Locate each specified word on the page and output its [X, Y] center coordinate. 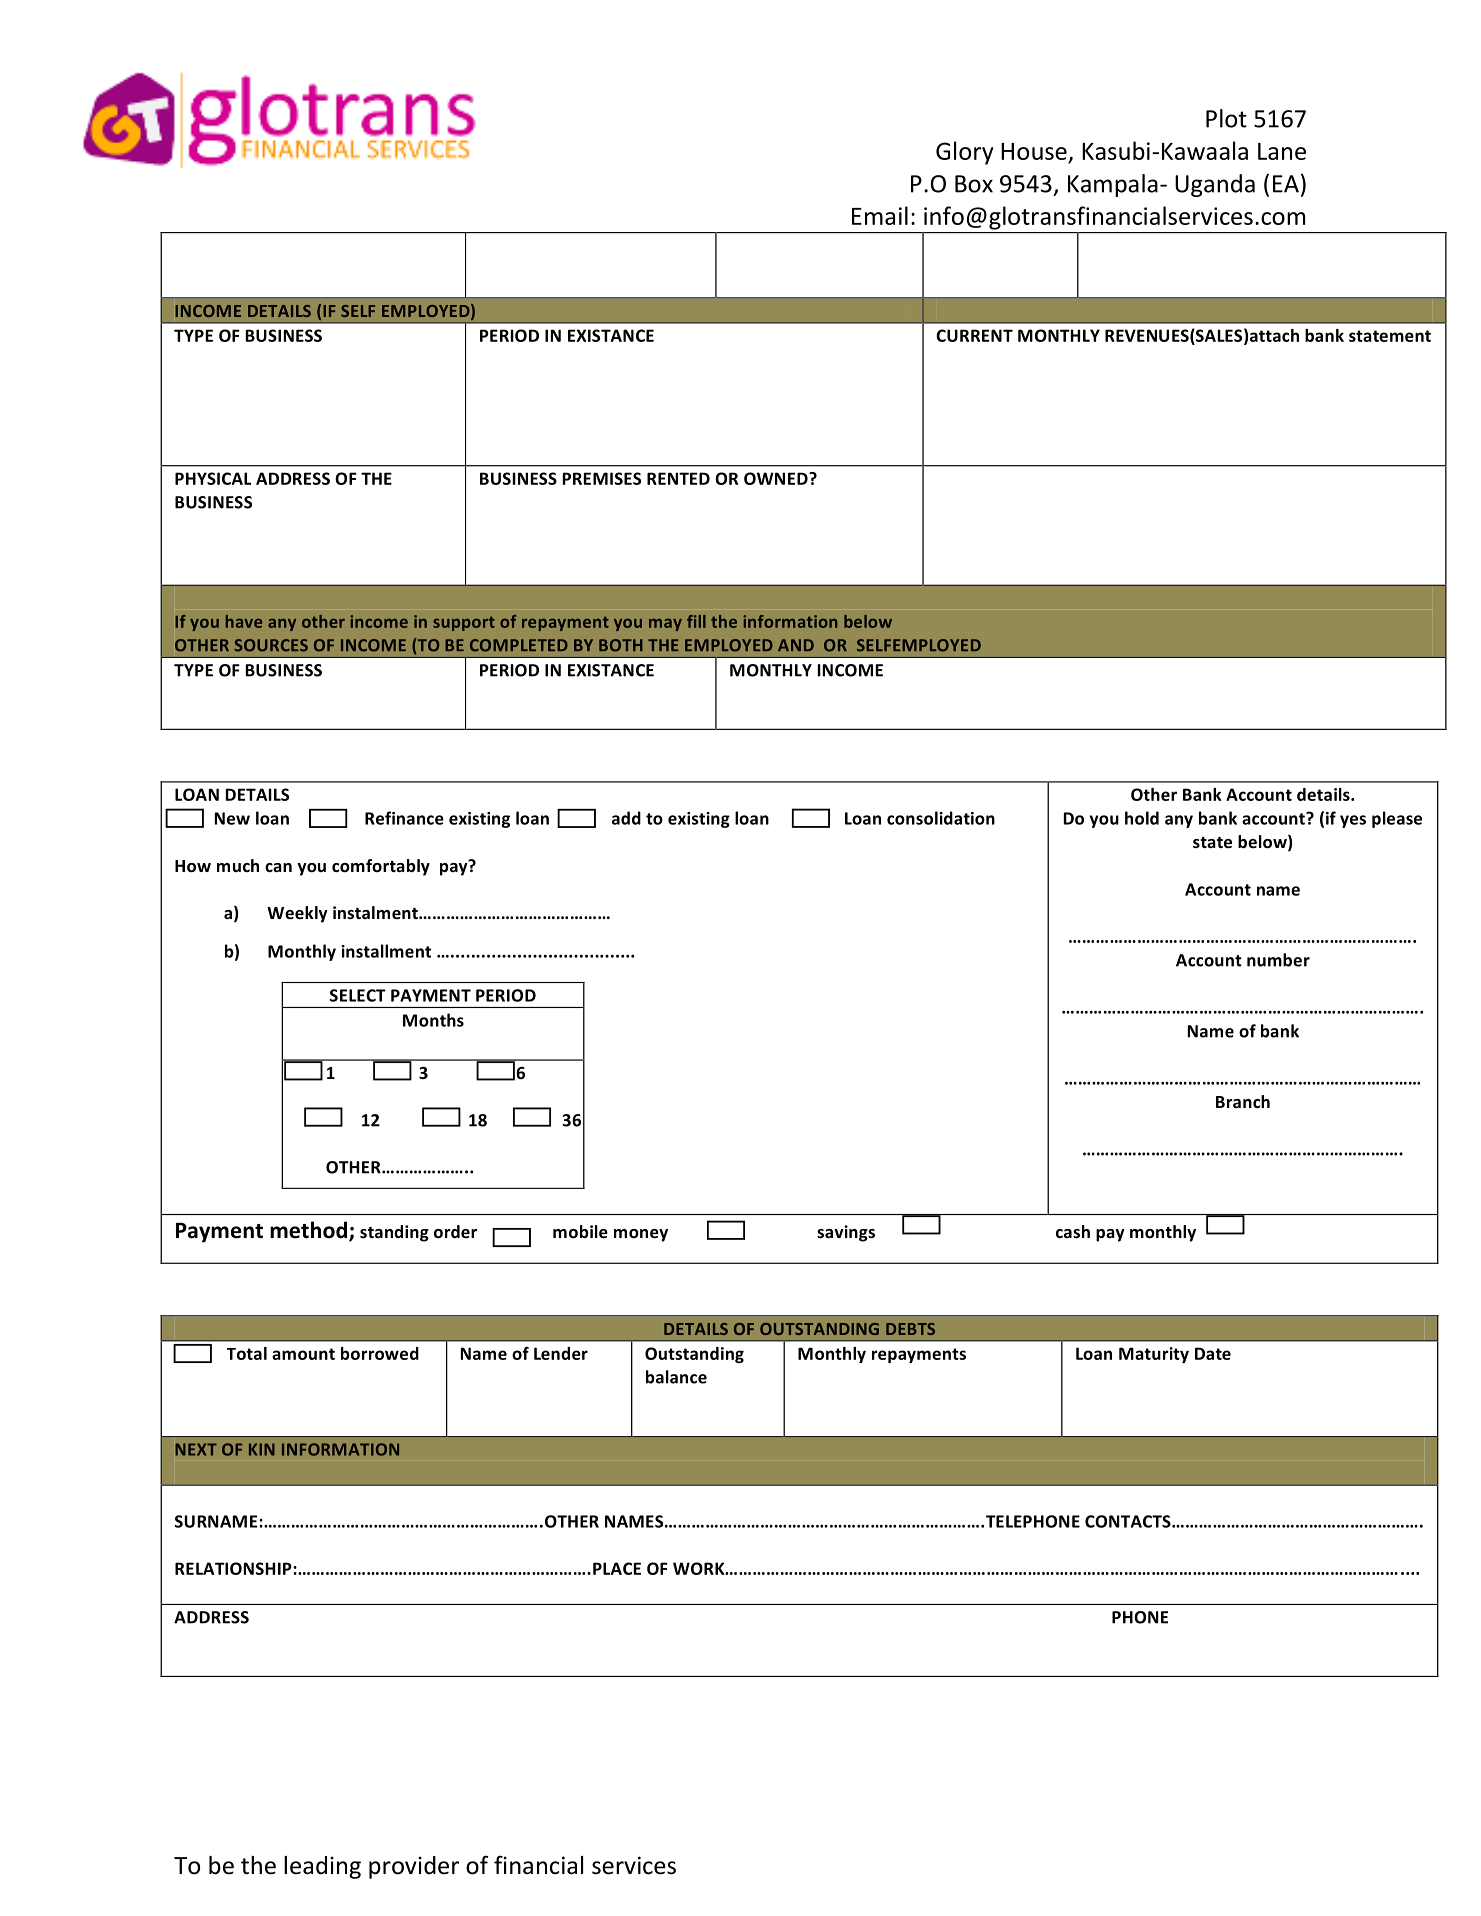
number [1278, 960]
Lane [1282, 151]
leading [322, 1867]
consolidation [941, 818]
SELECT [358, 995]
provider [414, 1867]
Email [880, 215]
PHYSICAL [213, 478]
